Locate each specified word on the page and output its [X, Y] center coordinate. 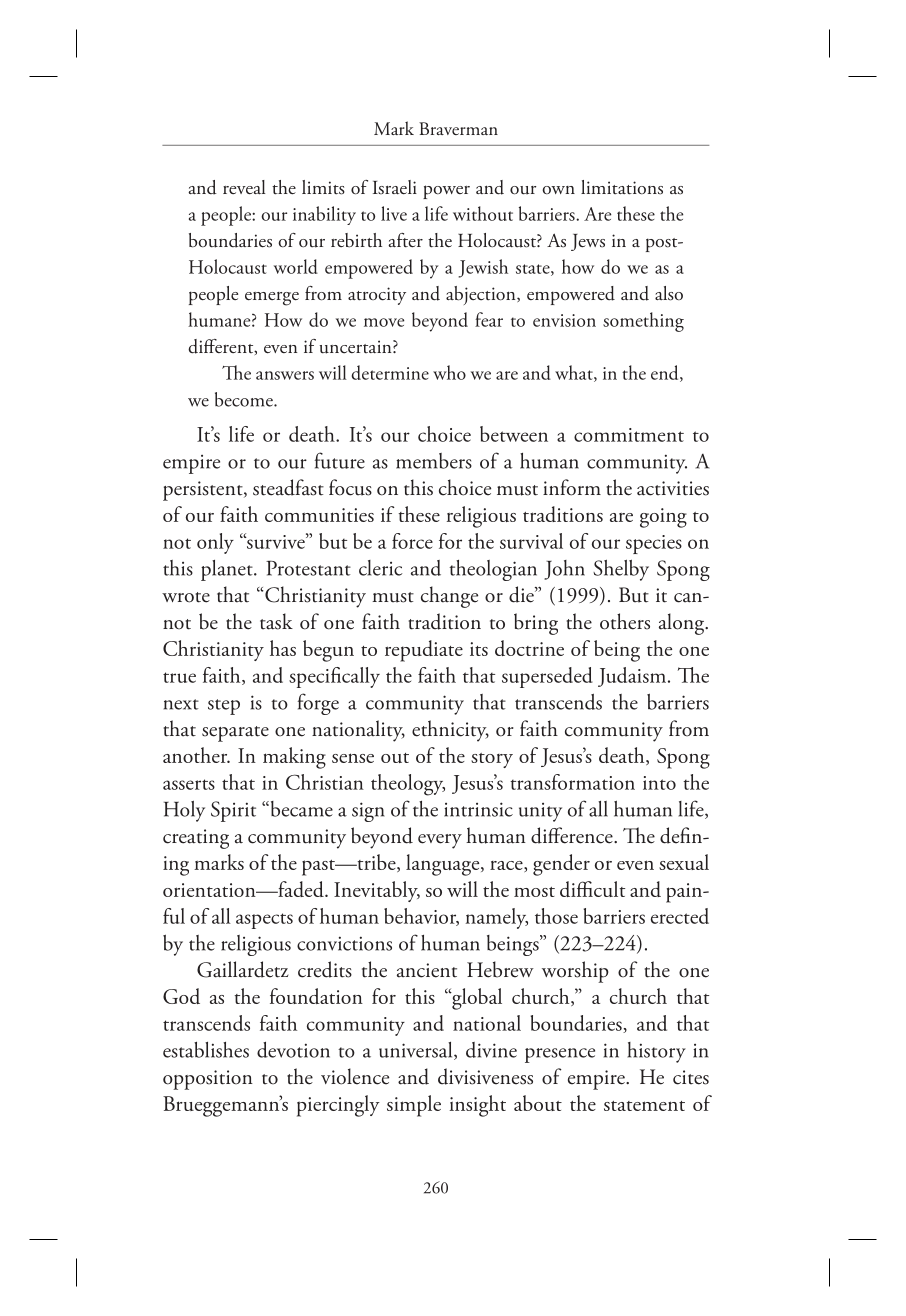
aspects [264, 921]
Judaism [632, 677]
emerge [272, 299]
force [412, 541]
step [224, 707]
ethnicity [450, 731]
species [654, 544]
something [643, 322]
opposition [208, 1080]
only [215, 543]
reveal [244, 187]
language [444, 865]
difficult [592, 889]
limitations [622, 187]
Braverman [458, 128]
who [449, 372]
